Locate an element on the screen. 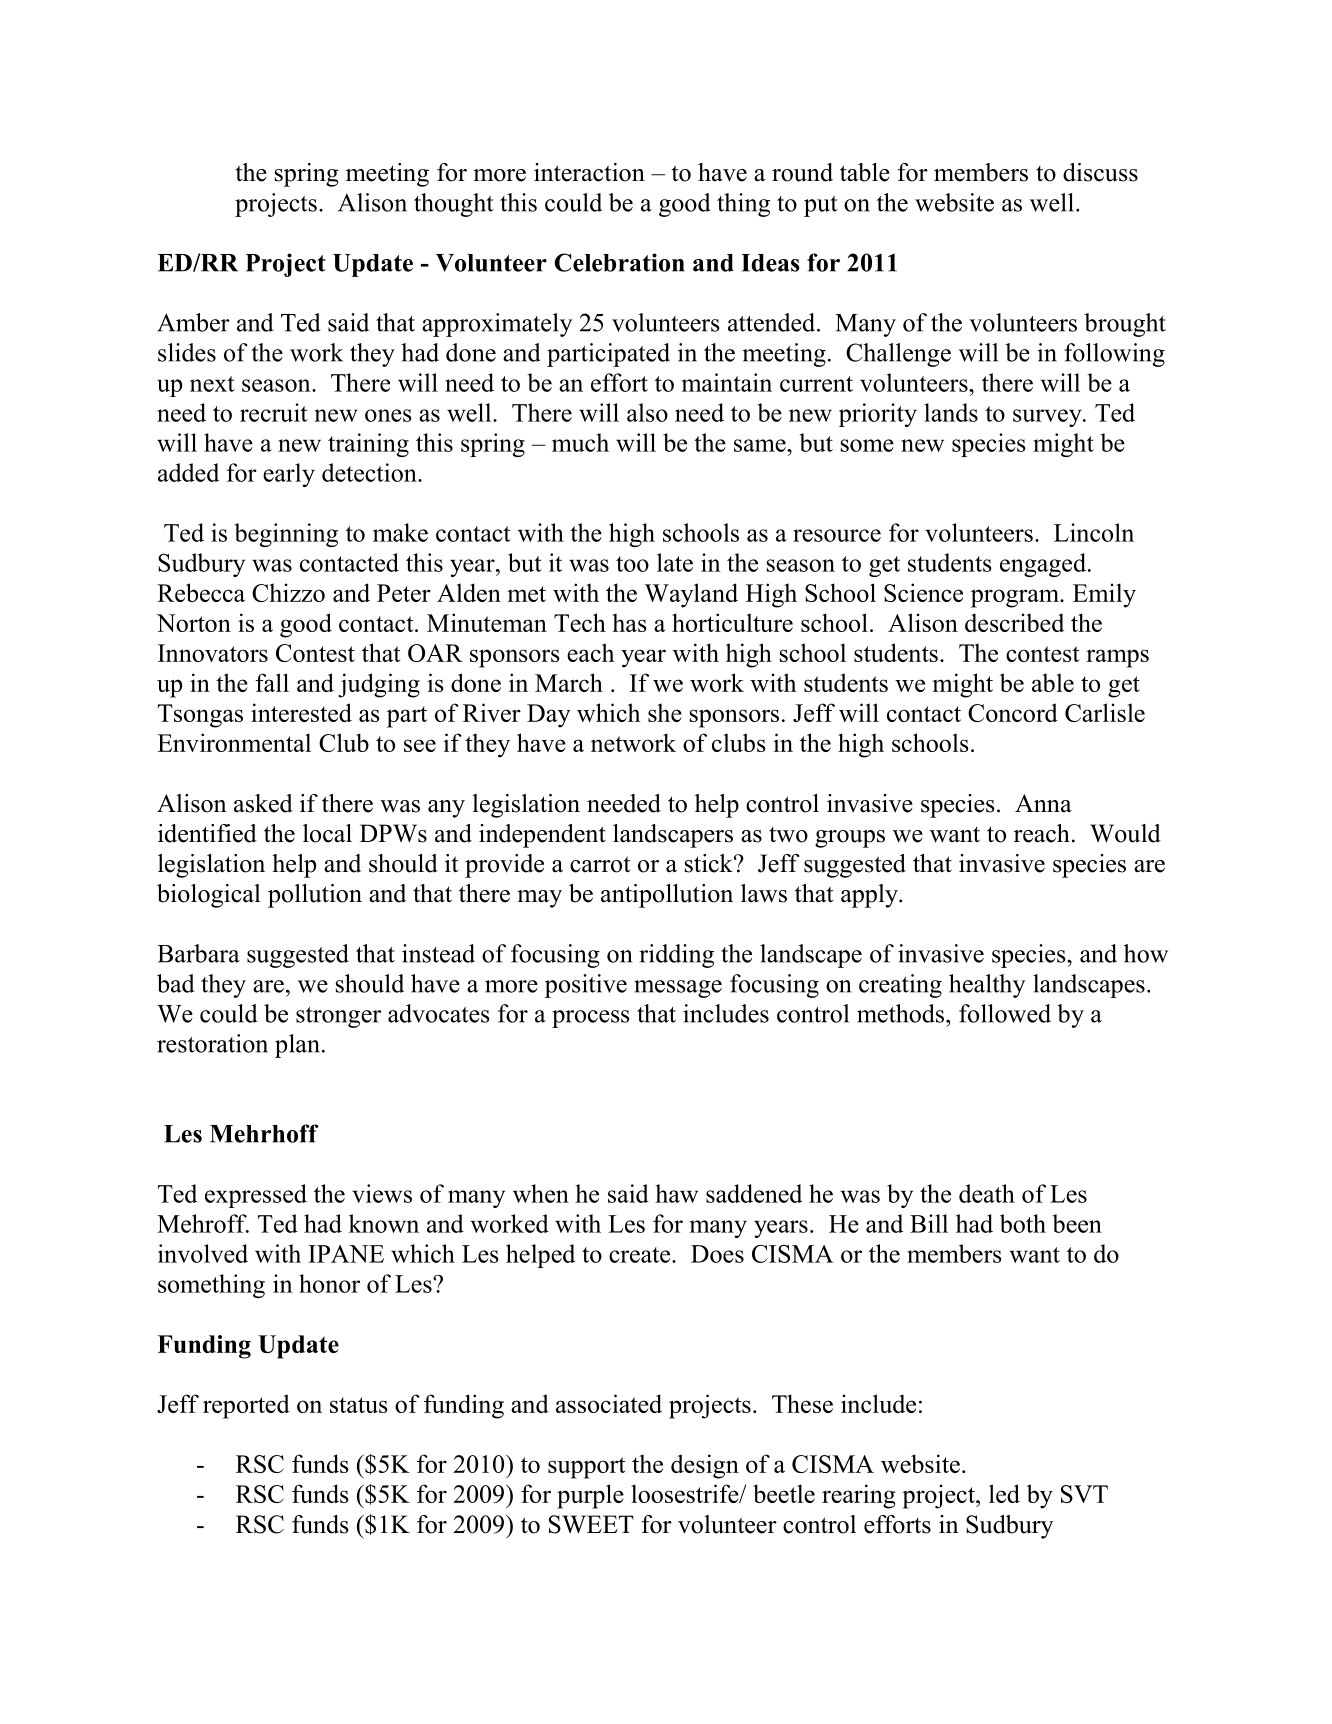  described is located at coordinates (1014, 622).
